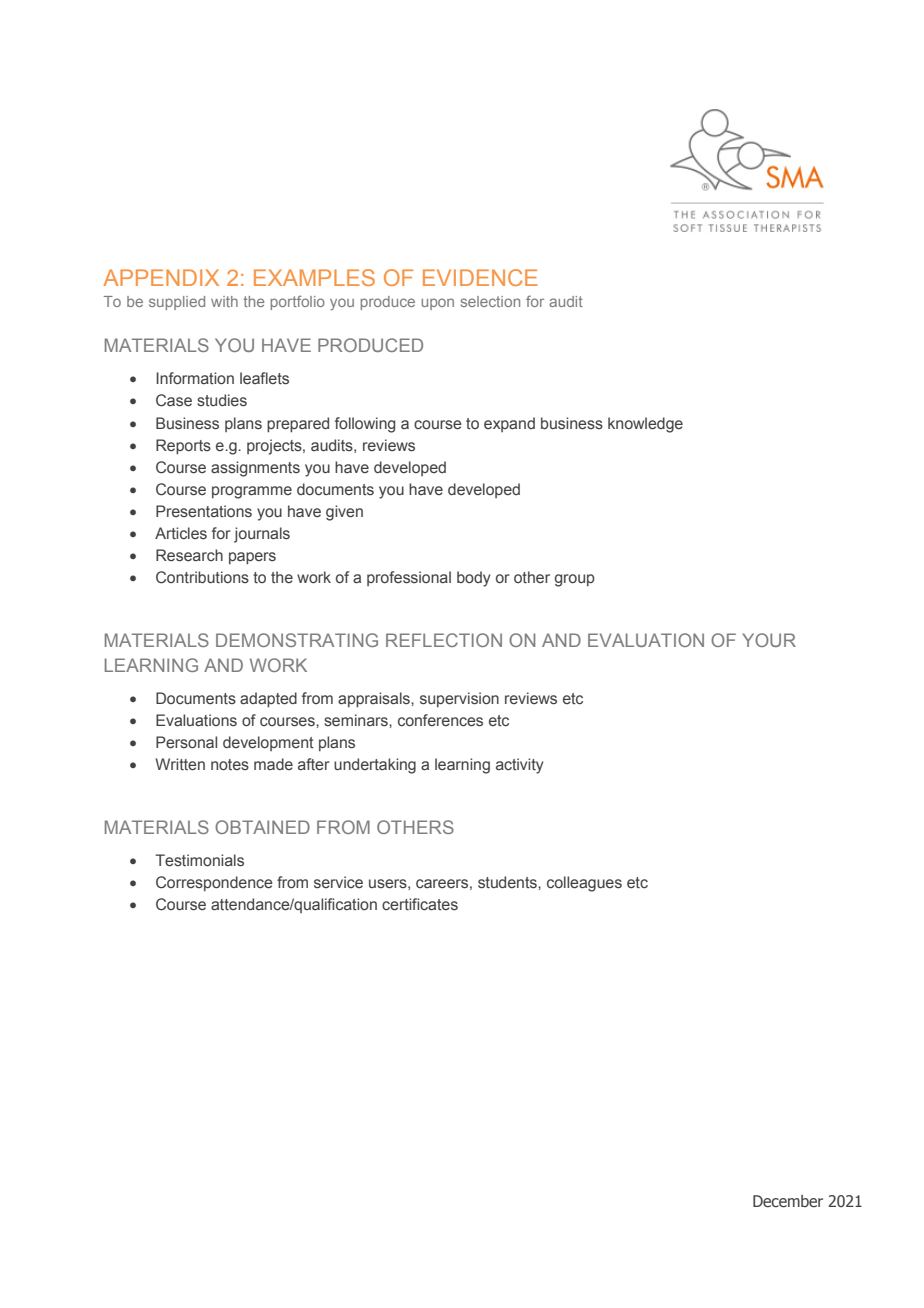 Image resolution: width=924 pixels, height=1308 pixels. Describe the element at coordinates (224, 301) in the screenshot. I see `with` at that location.
